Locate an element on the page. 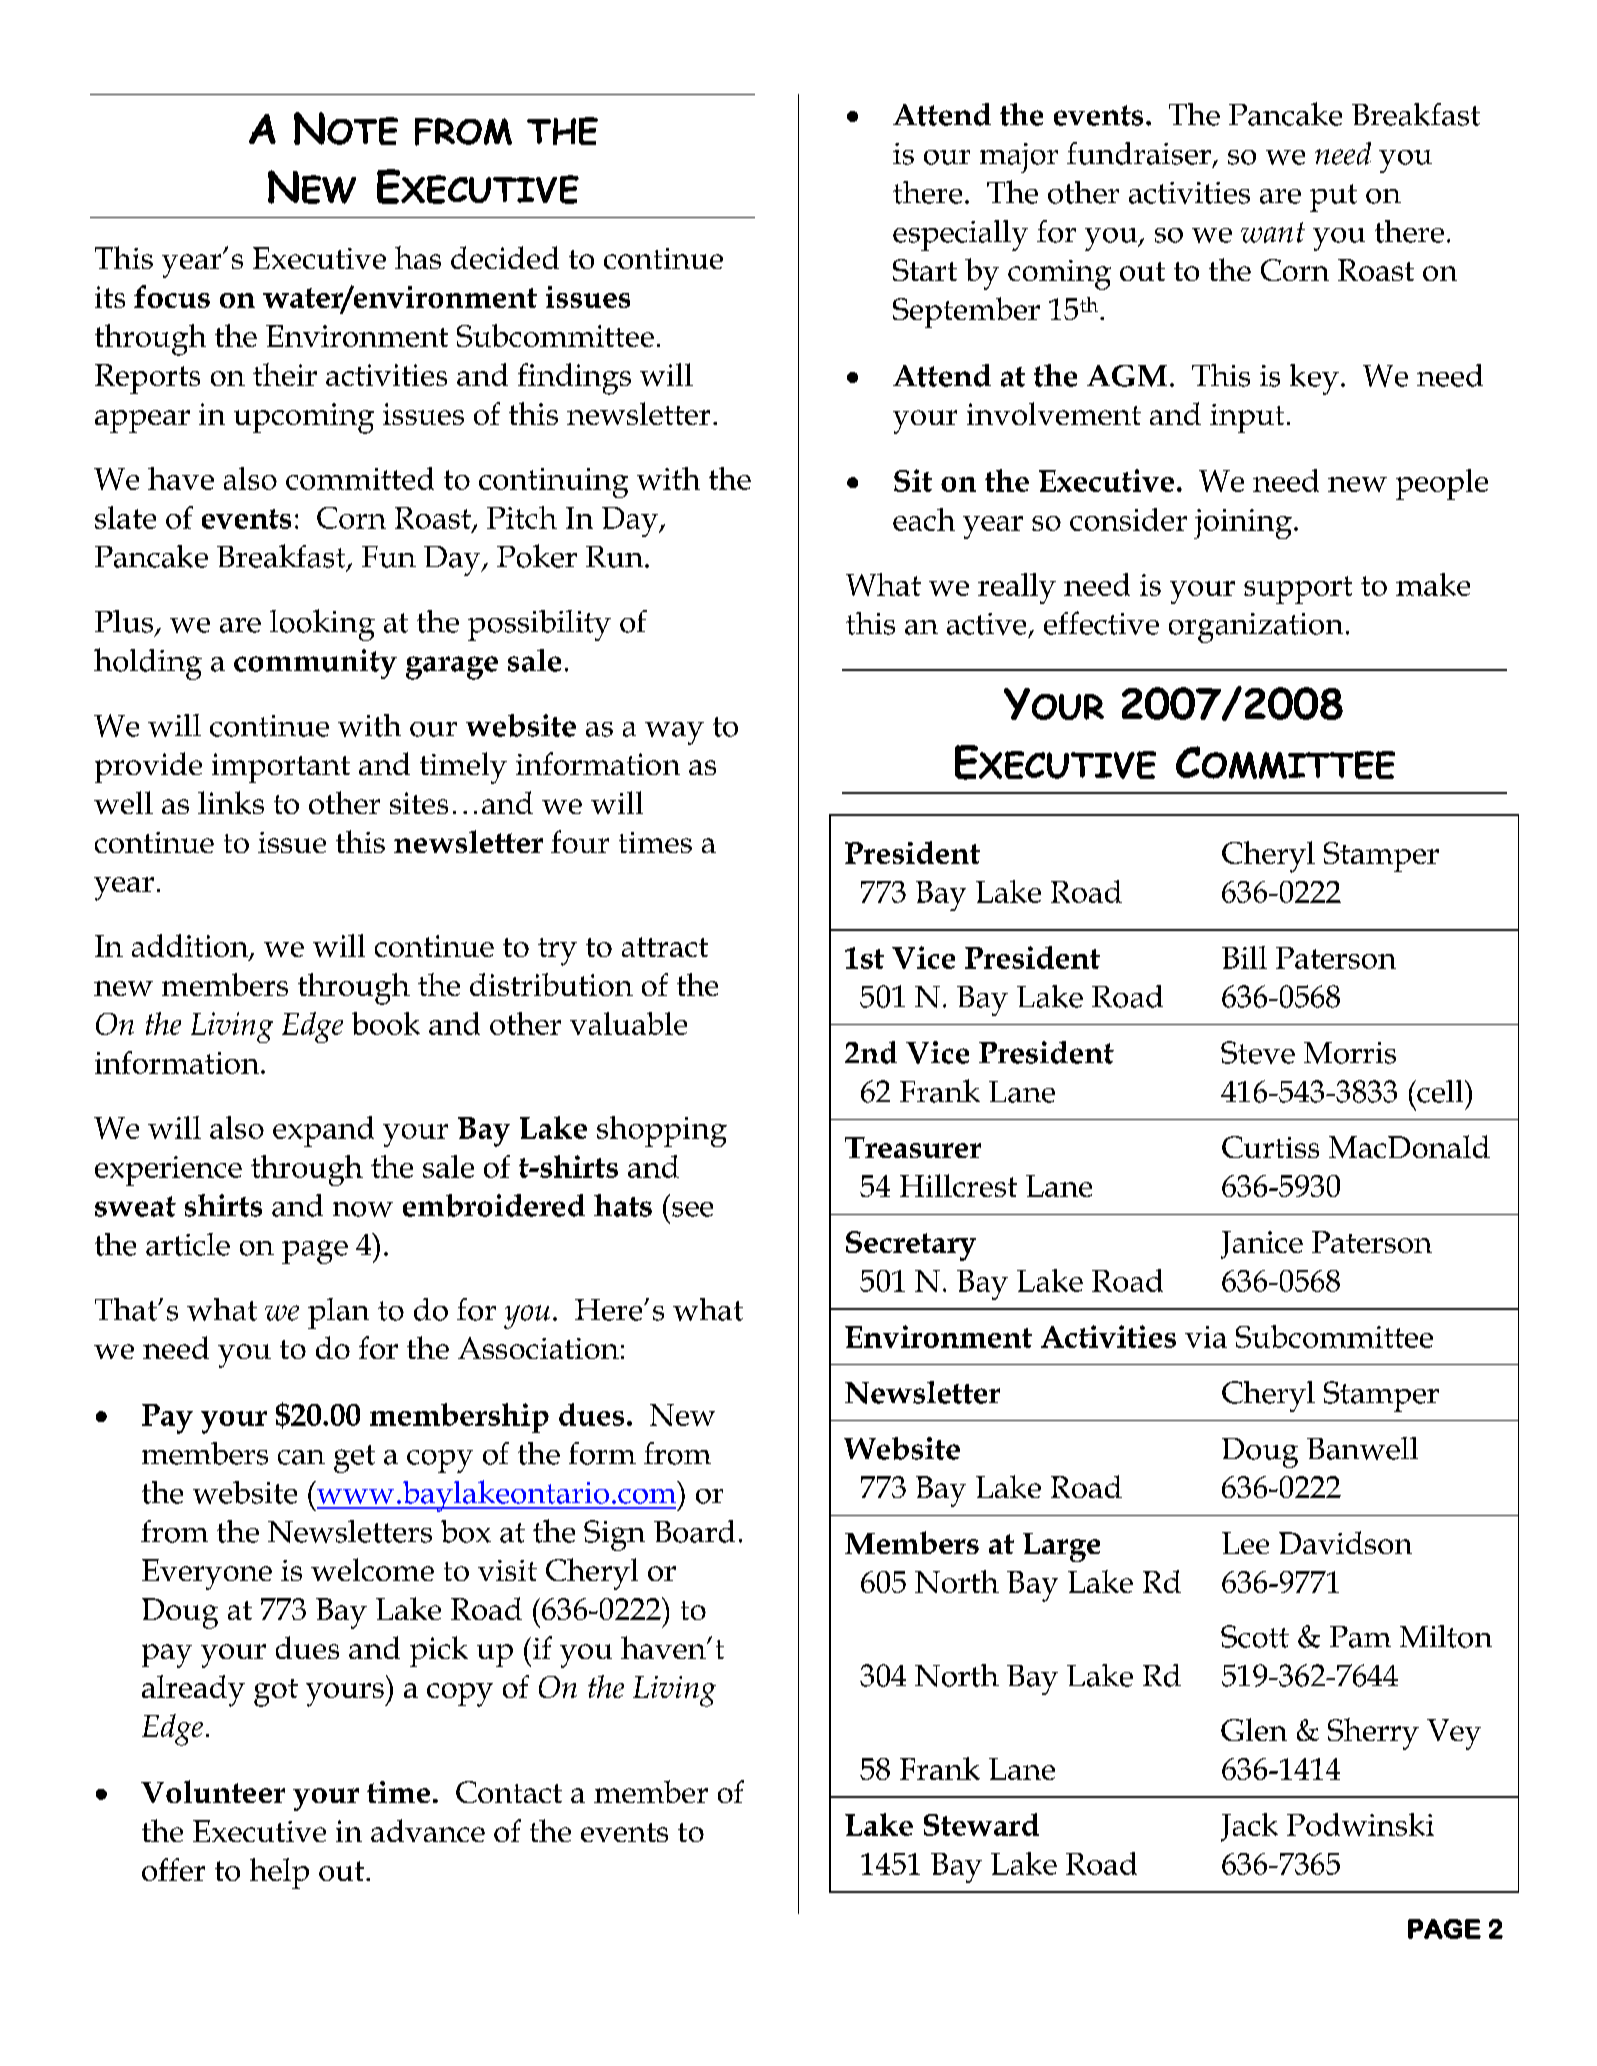 The height and width of the image is (2066, 1597). has is located at coordinates (418, 257).
